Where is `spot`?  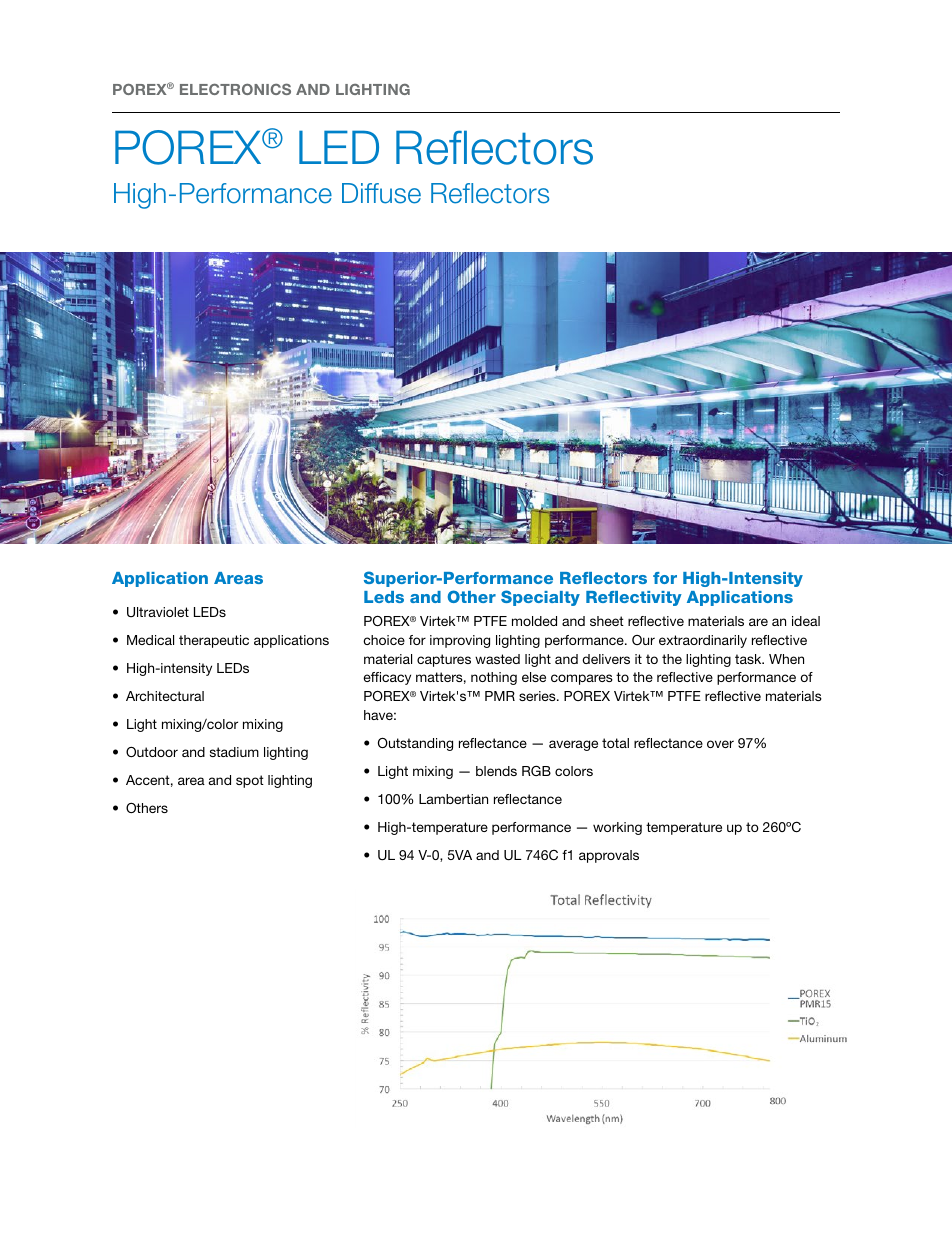
spot is located at coordinates (250, 781).
